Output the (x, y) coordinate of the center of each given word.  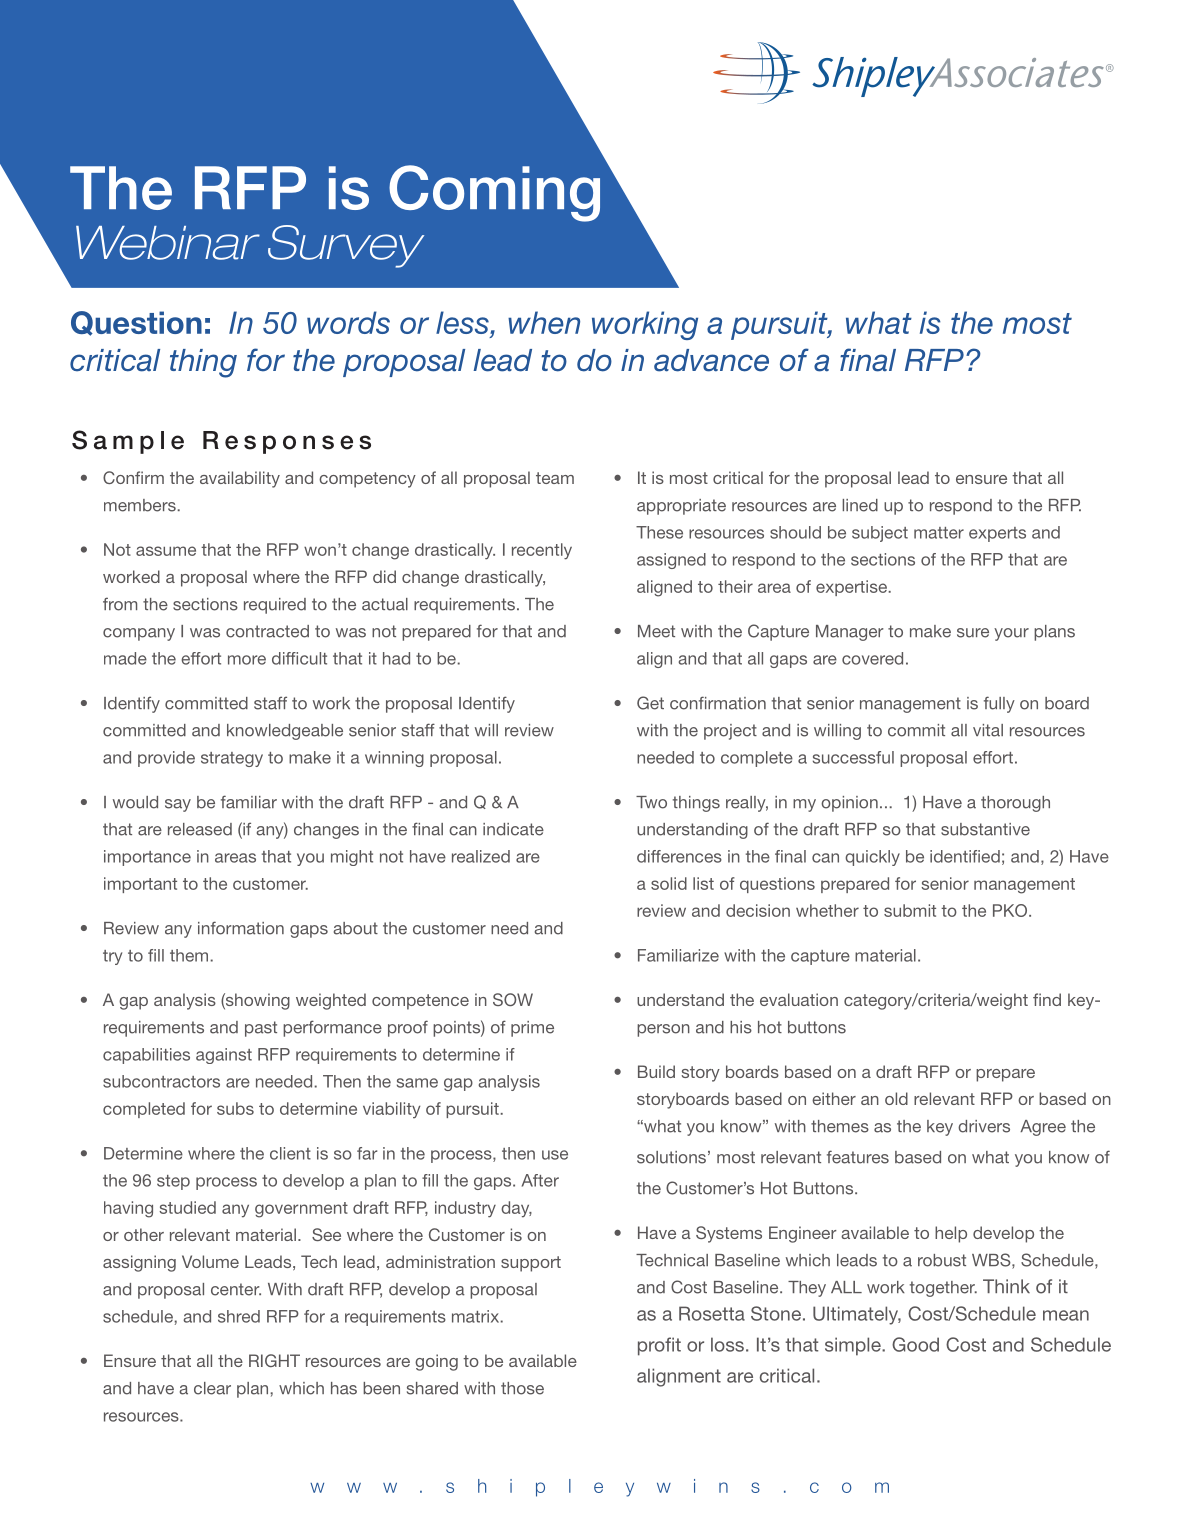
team (555, 478)
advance (711, 360)
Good (915, 1344)
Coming (494, 193)
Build (656, 1071)
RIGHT (274, 1360)
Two (651, 802)
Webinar (168, 243)
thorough (1015, 804)
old (896, 1098)
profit (659, 1346)
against (224, 1056)
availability (240, 479)
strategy (232, 759)
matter (939, 533)
